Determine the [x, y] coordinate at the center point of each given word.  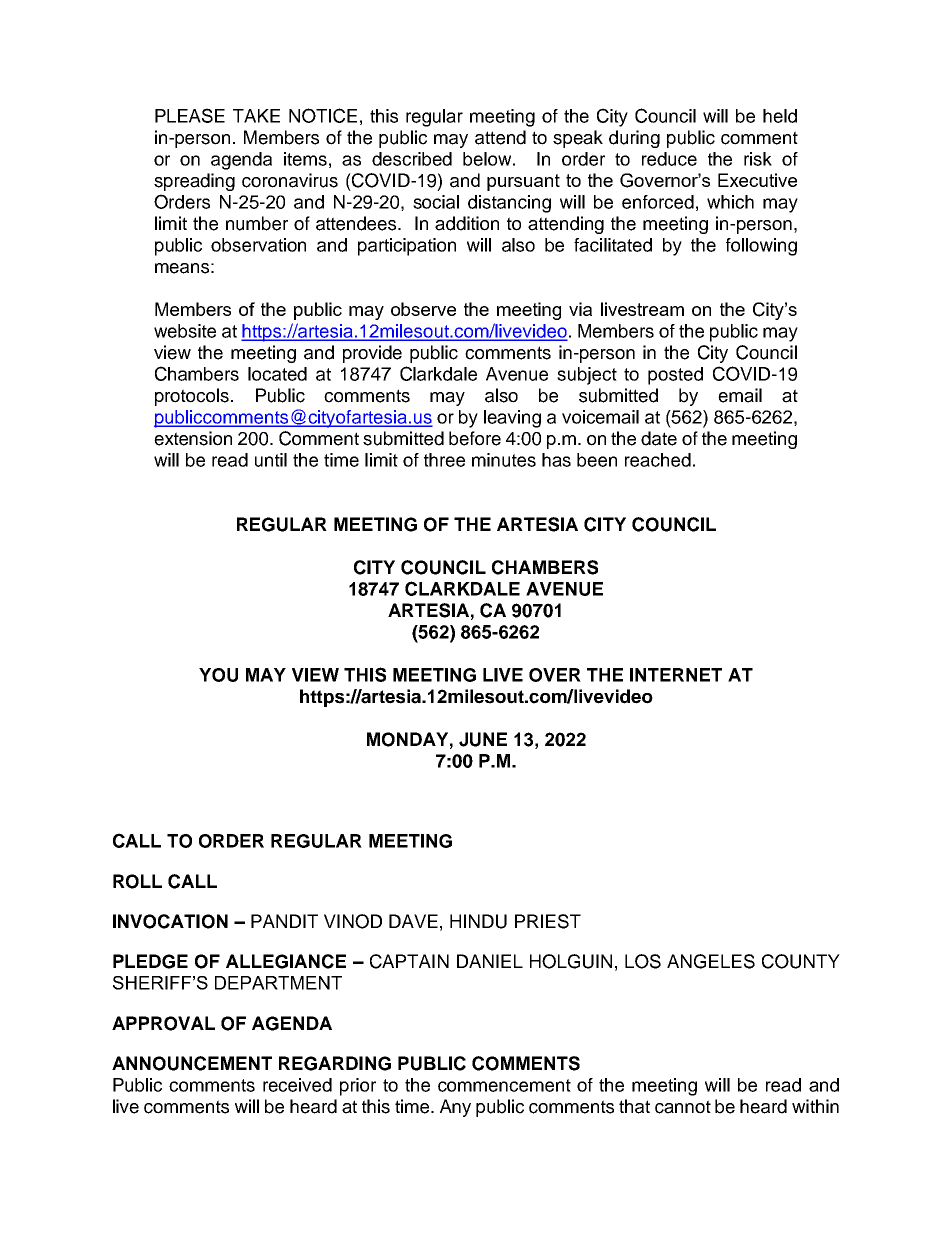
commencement [504, 1085]
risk [758, 159]
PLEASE [190, 115]
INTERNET [676, 675]
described [412, 159]
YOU [218, 675]
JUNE [483, 739]
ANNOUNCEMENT [192, 1063]
